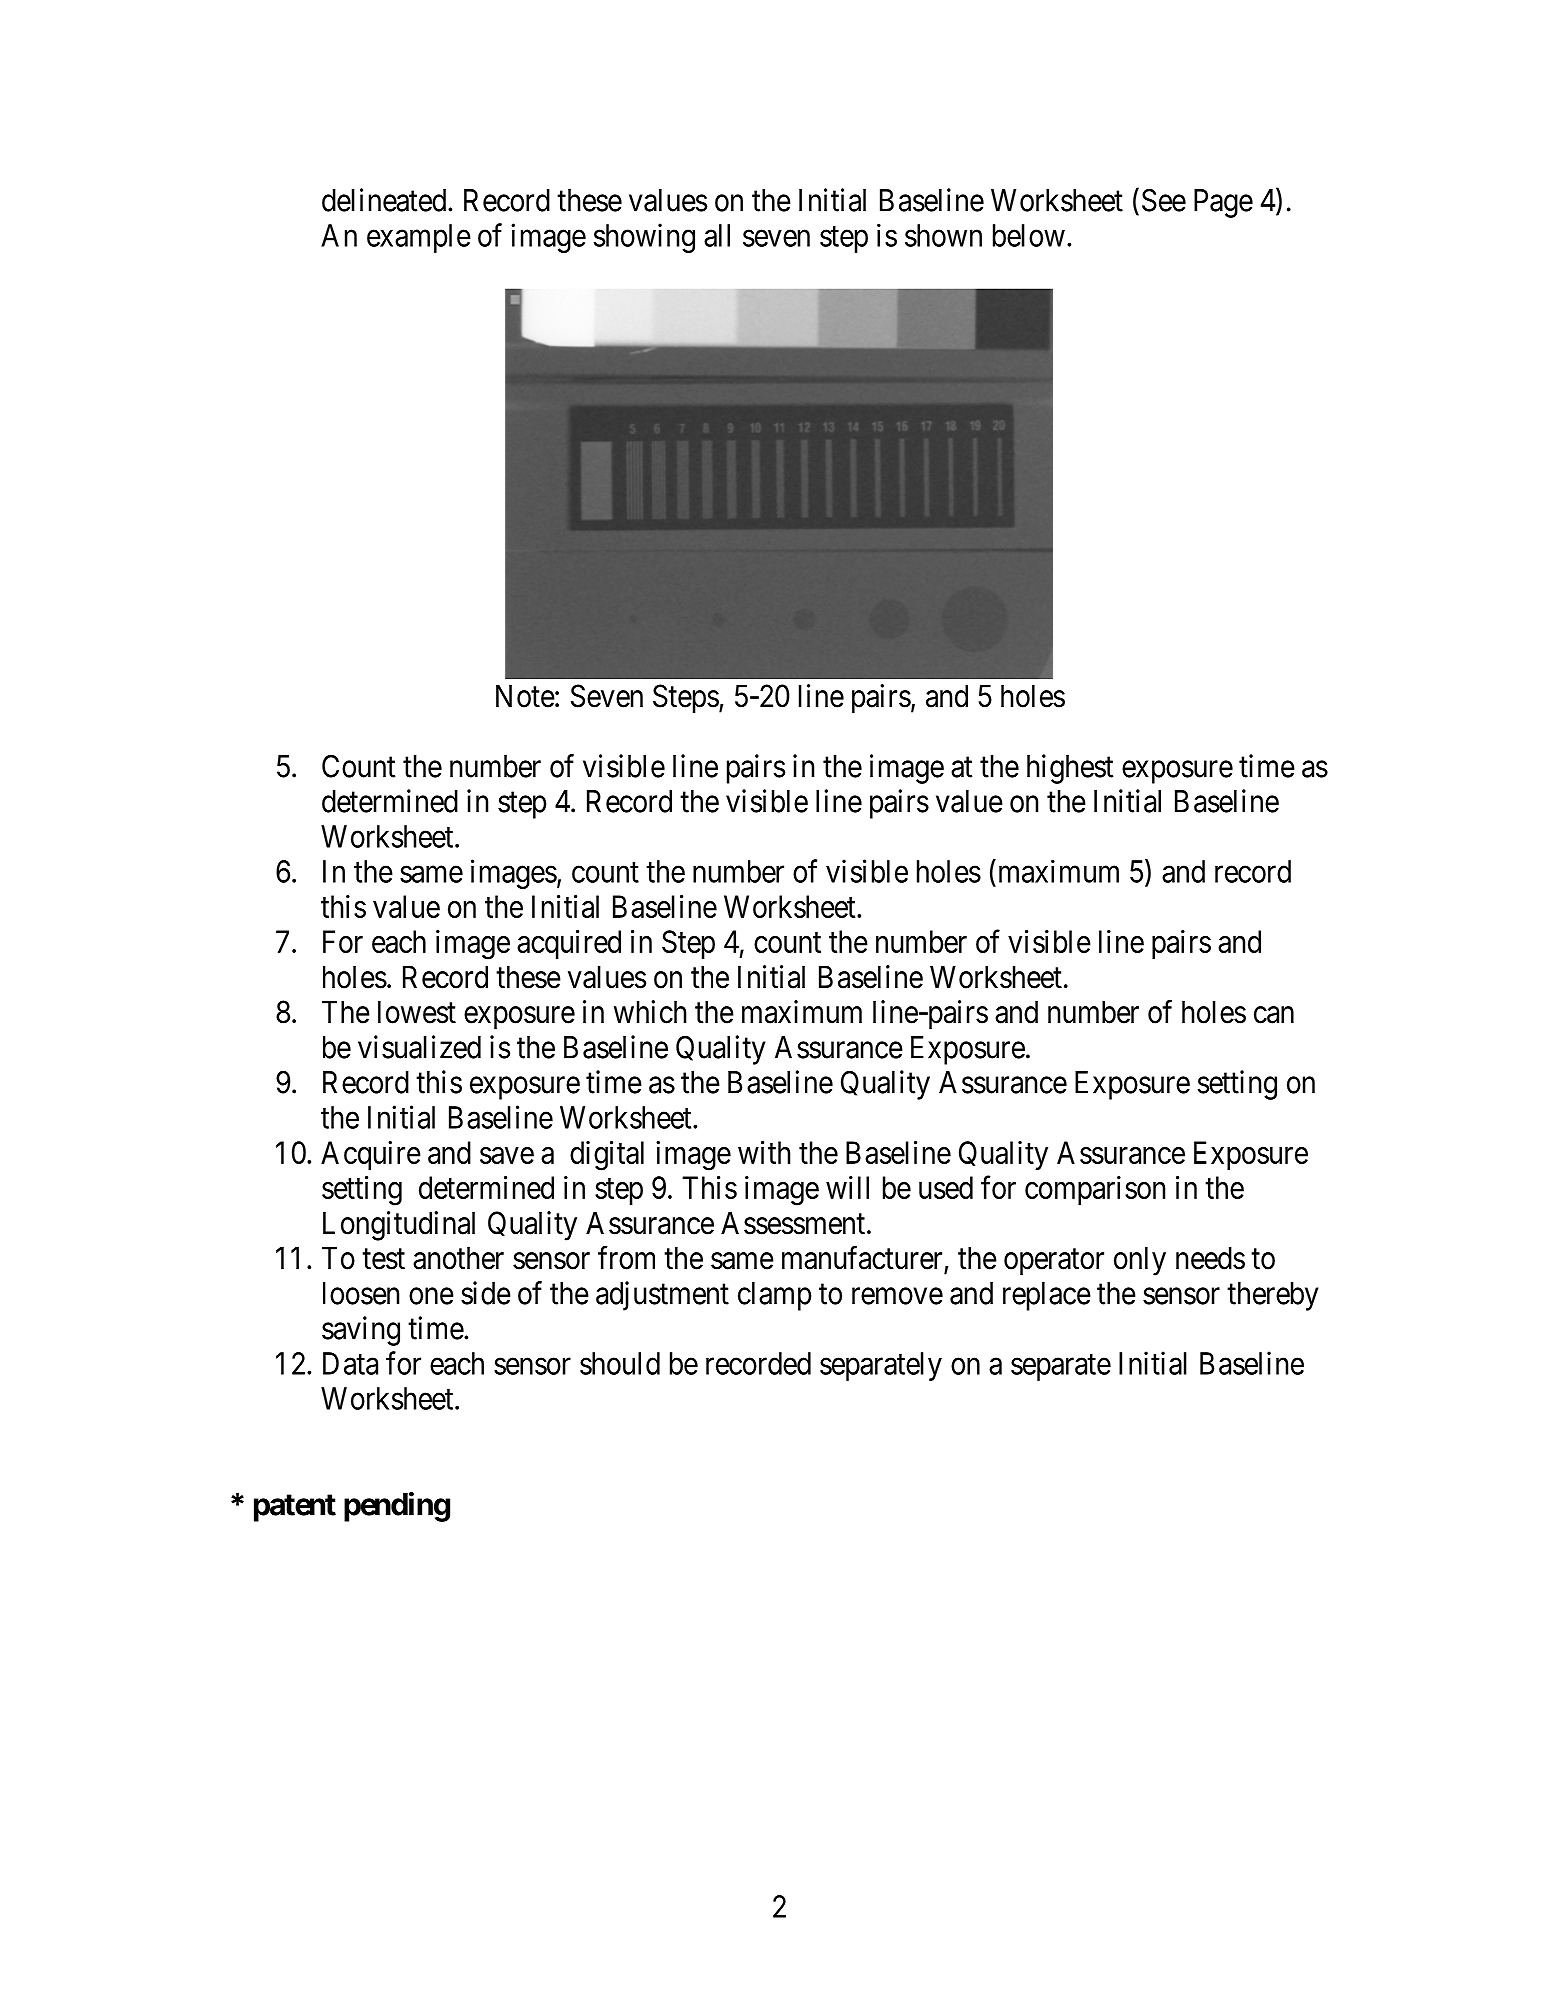 The height and width of the document is (2016, 1558). I want to click on all, so click(717, 235).
